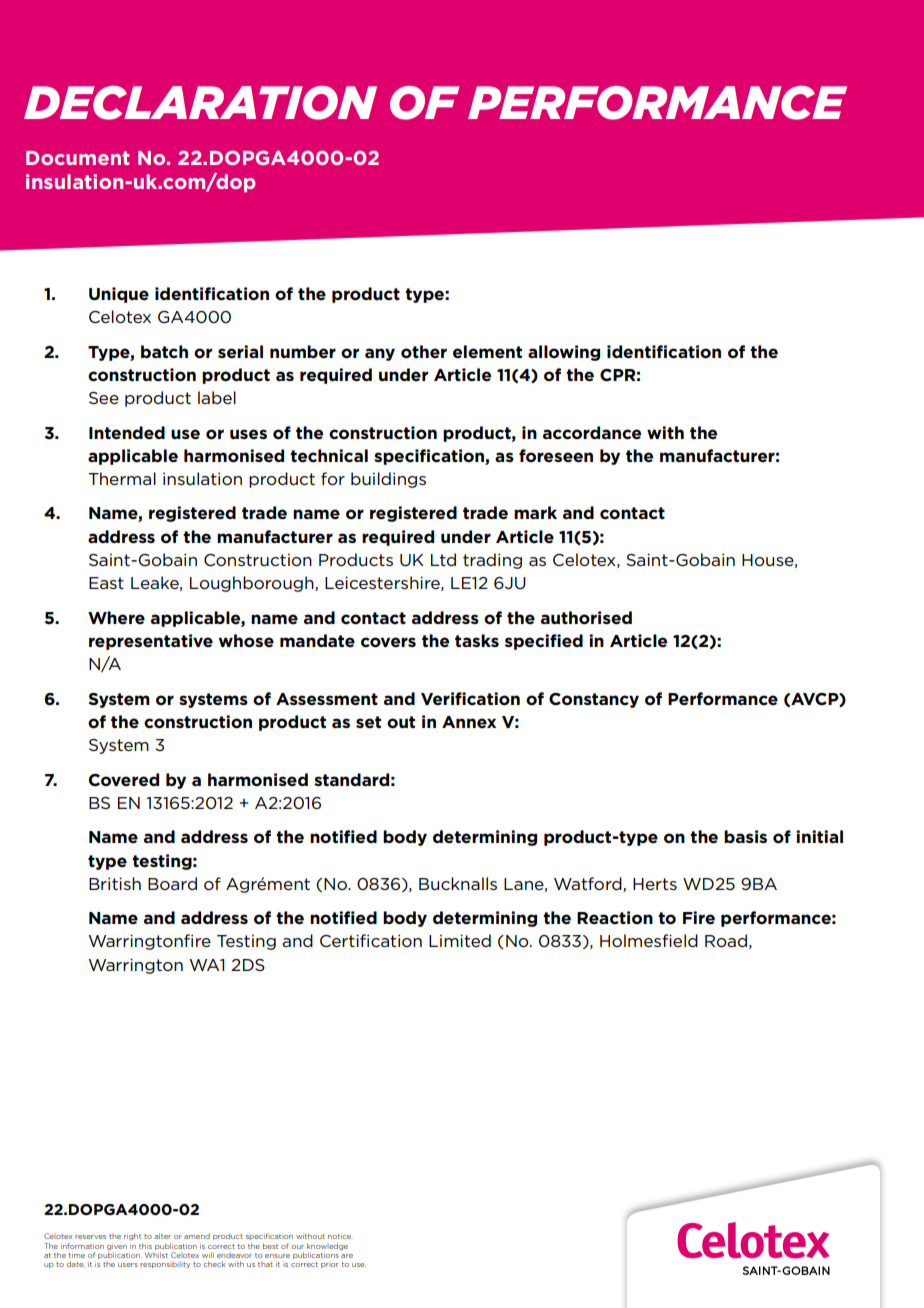 The height and width of the image is (1308, 924). Describe the element at coordinates (594, 700) in the image. I see `Constancy` at that location.
